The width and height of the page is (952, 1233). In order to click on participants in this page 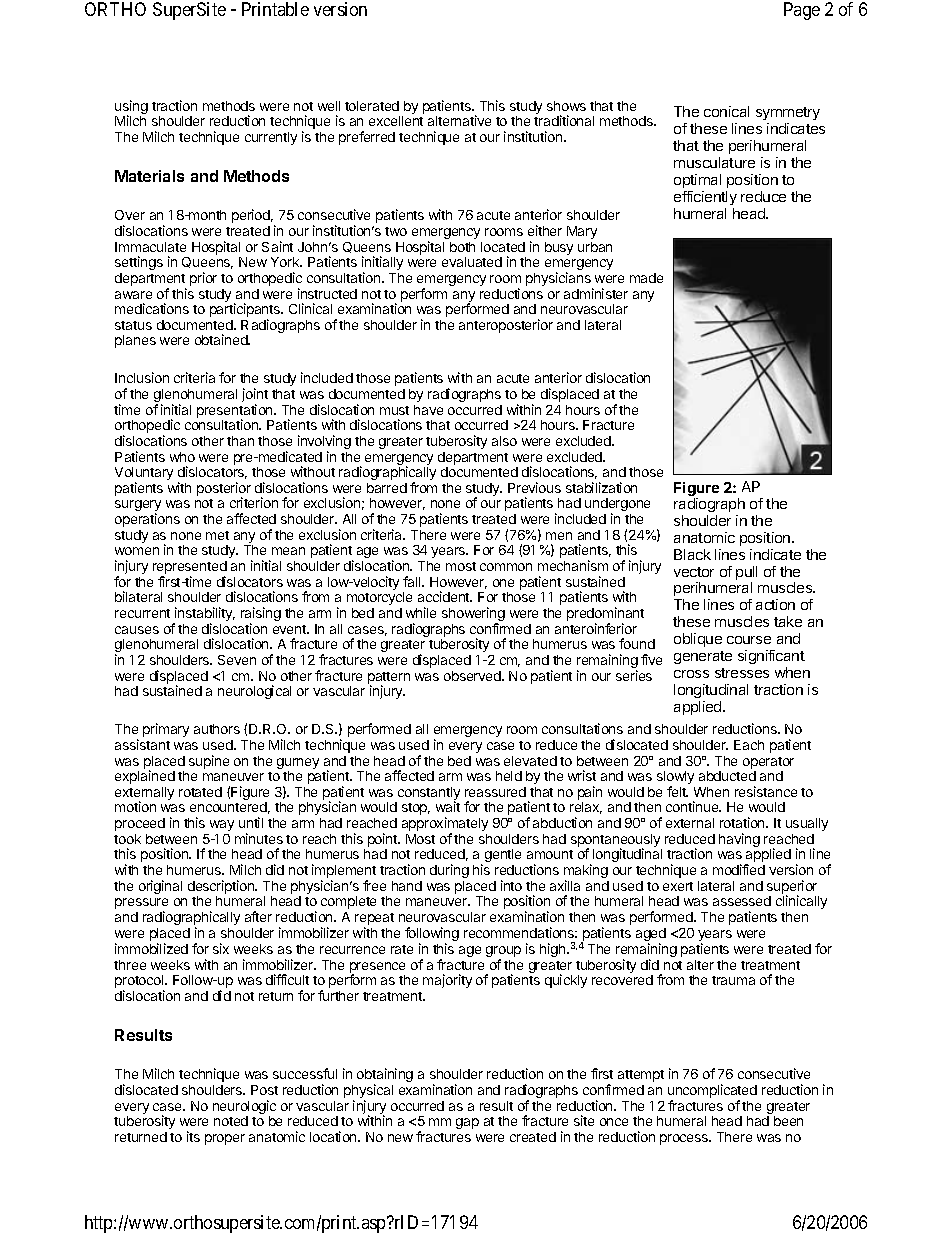, I will do `click(246, 311)`.
